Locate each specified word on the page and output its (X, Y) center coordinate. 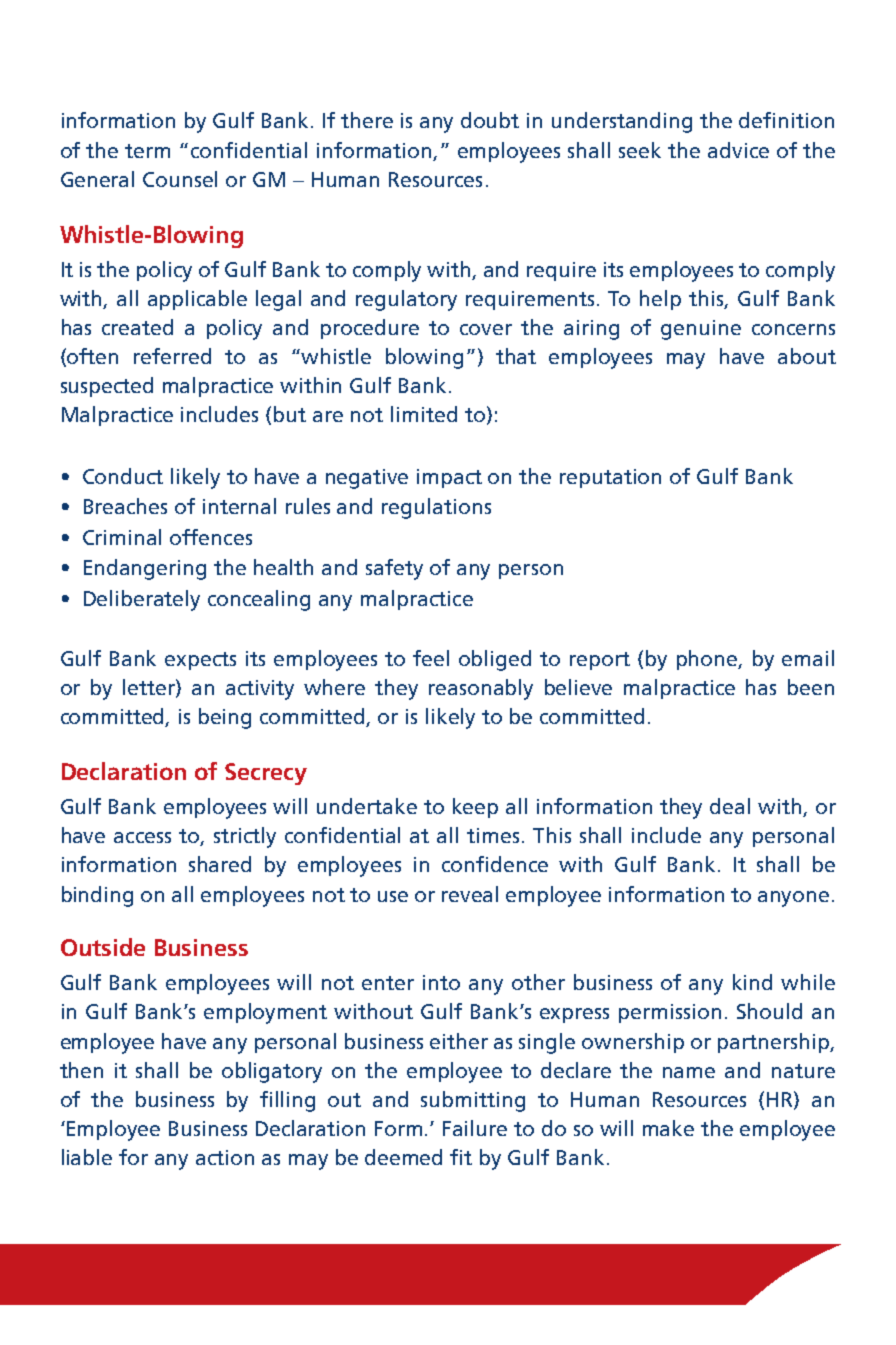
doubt (490, 120)
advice (738, 150)
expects (200, 661)
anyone (793, 899)
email (808, 658)
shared (220, 864)
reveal (470, 894)
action (225, 1157)
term (147, 151)
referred (172, 356)
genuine (701, 330)
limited (424, 414)
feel (431, 658)
